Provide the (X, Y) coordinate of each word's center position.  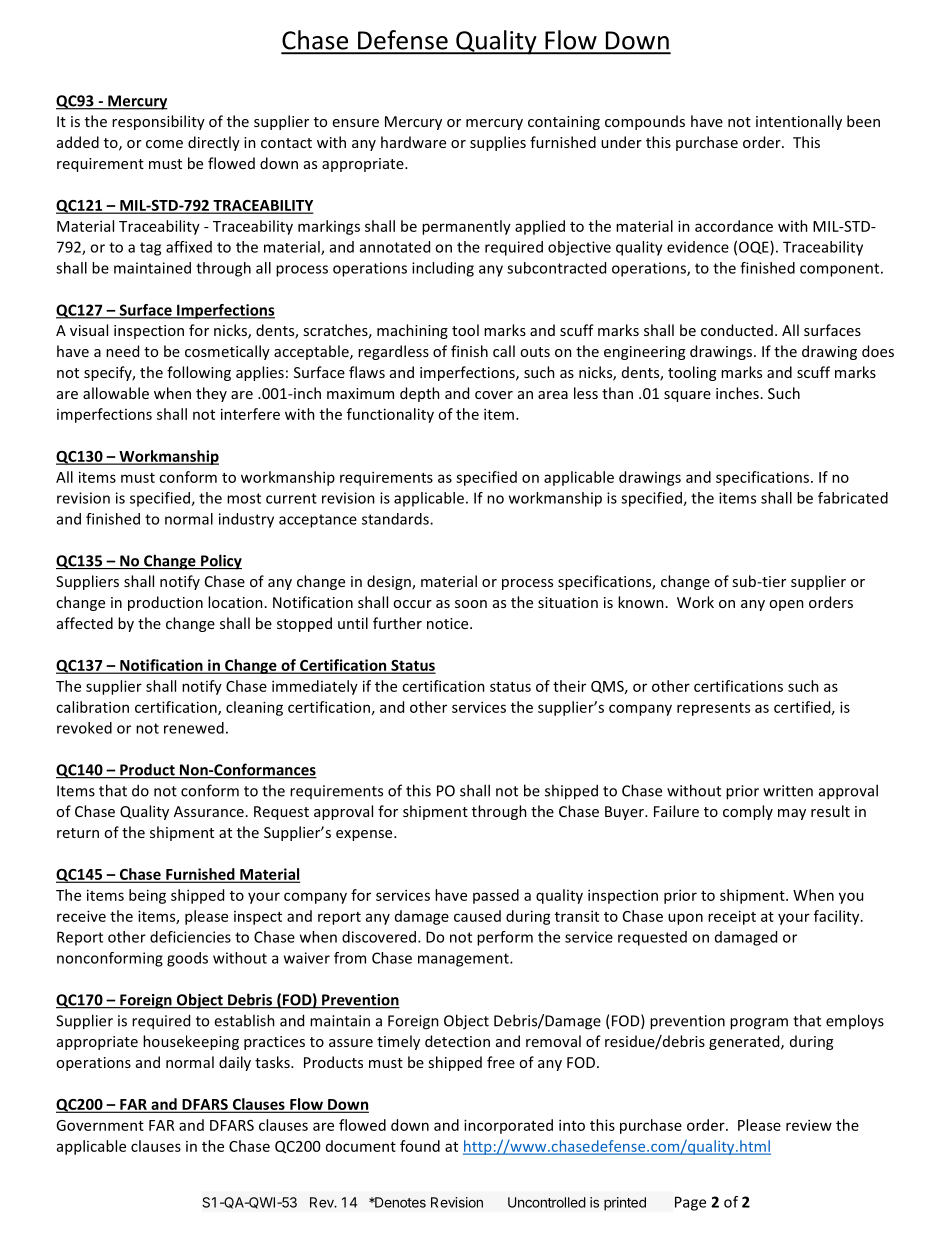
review (809, 1125)
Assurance (209, 811)
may (792, 814)
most (244, 498)
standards (396, 519)
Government (100, 1125)
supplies (498, 143)
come (164, 144)
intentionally (799, 122)
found (420, 1146)
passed (496, 896)
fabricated (853, 498)
